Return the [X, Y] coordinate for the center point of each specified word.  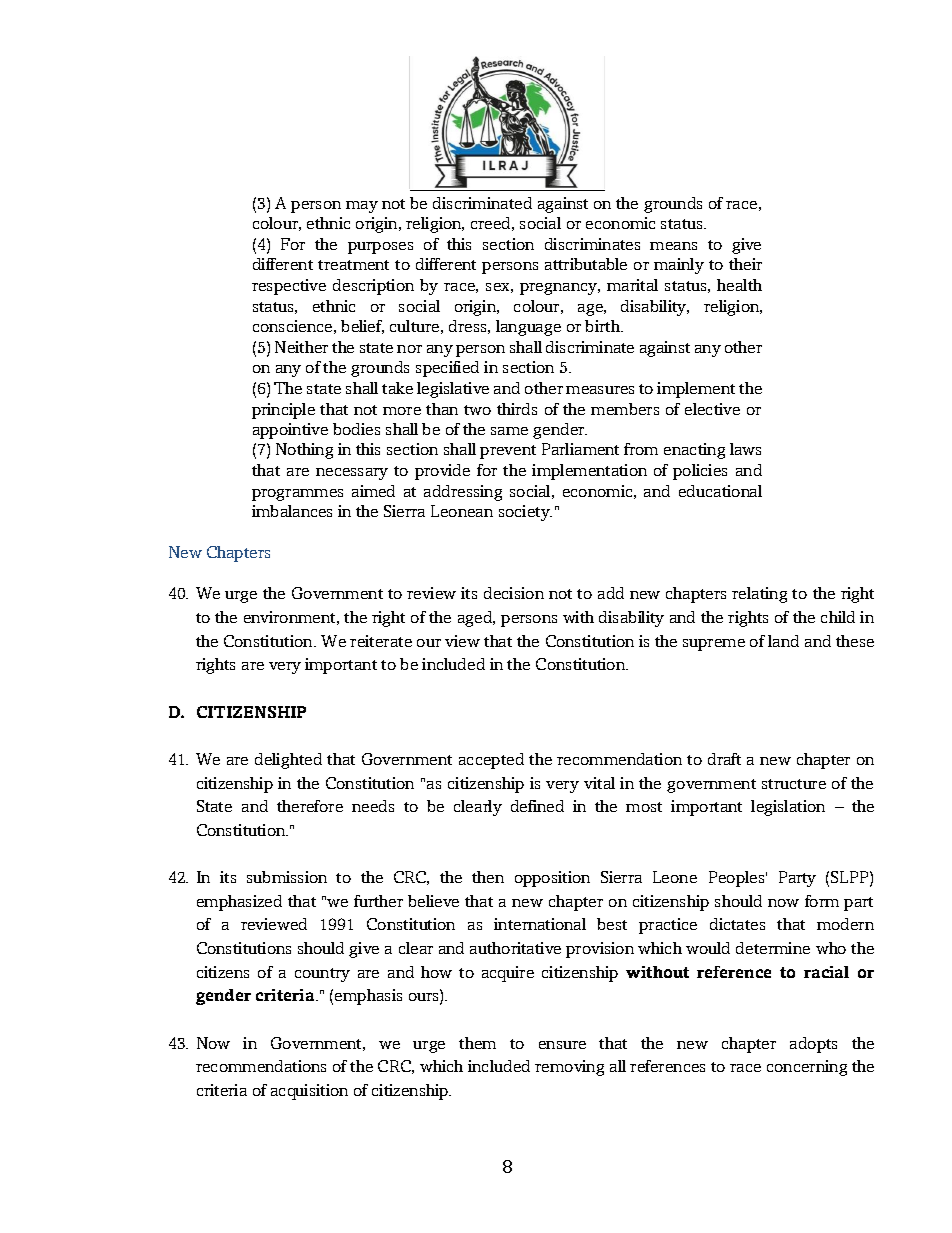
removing [569, 1068]
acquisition [309, 1092]
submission [287, 877]
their [745, 264]
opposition [552, 879]
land [783, 641]
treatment [353, 265]
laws [745, 449]
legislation [788, 808]
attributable [586, 264]
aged [476, 619]
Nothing [304, 451]
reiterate [381, 641]
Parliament [580, 449]
